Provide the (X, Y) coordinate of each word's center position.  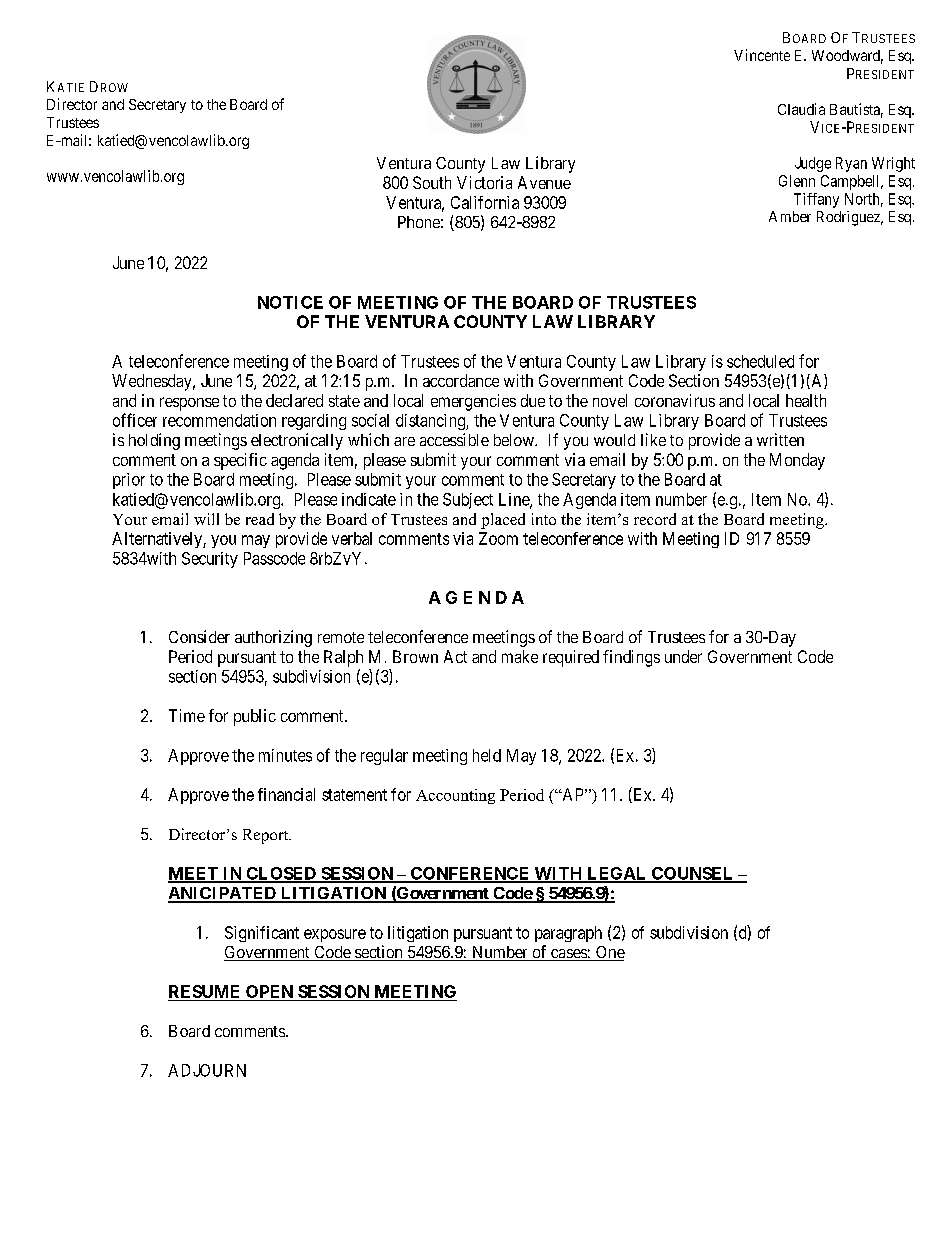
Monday (797, 461)
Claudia (801, 109)
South (432, 182)
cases (568, 955)
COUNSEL (693, 874)
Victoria (484, 182)
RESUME (205, 993)
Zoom (498, 538)
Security (210, 560)
